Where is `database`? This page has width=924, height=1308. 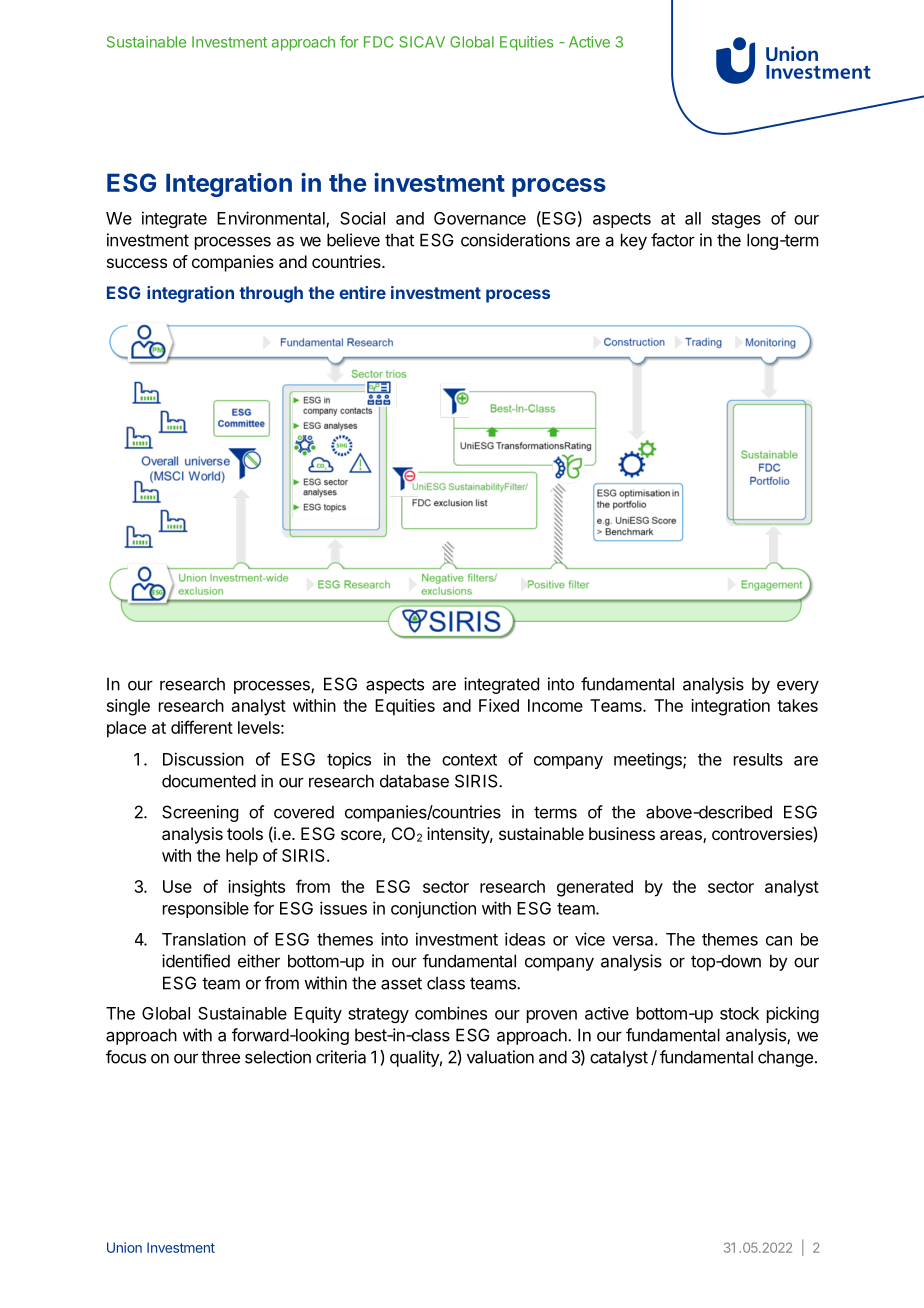
database is located at coordinates (414, 781).
